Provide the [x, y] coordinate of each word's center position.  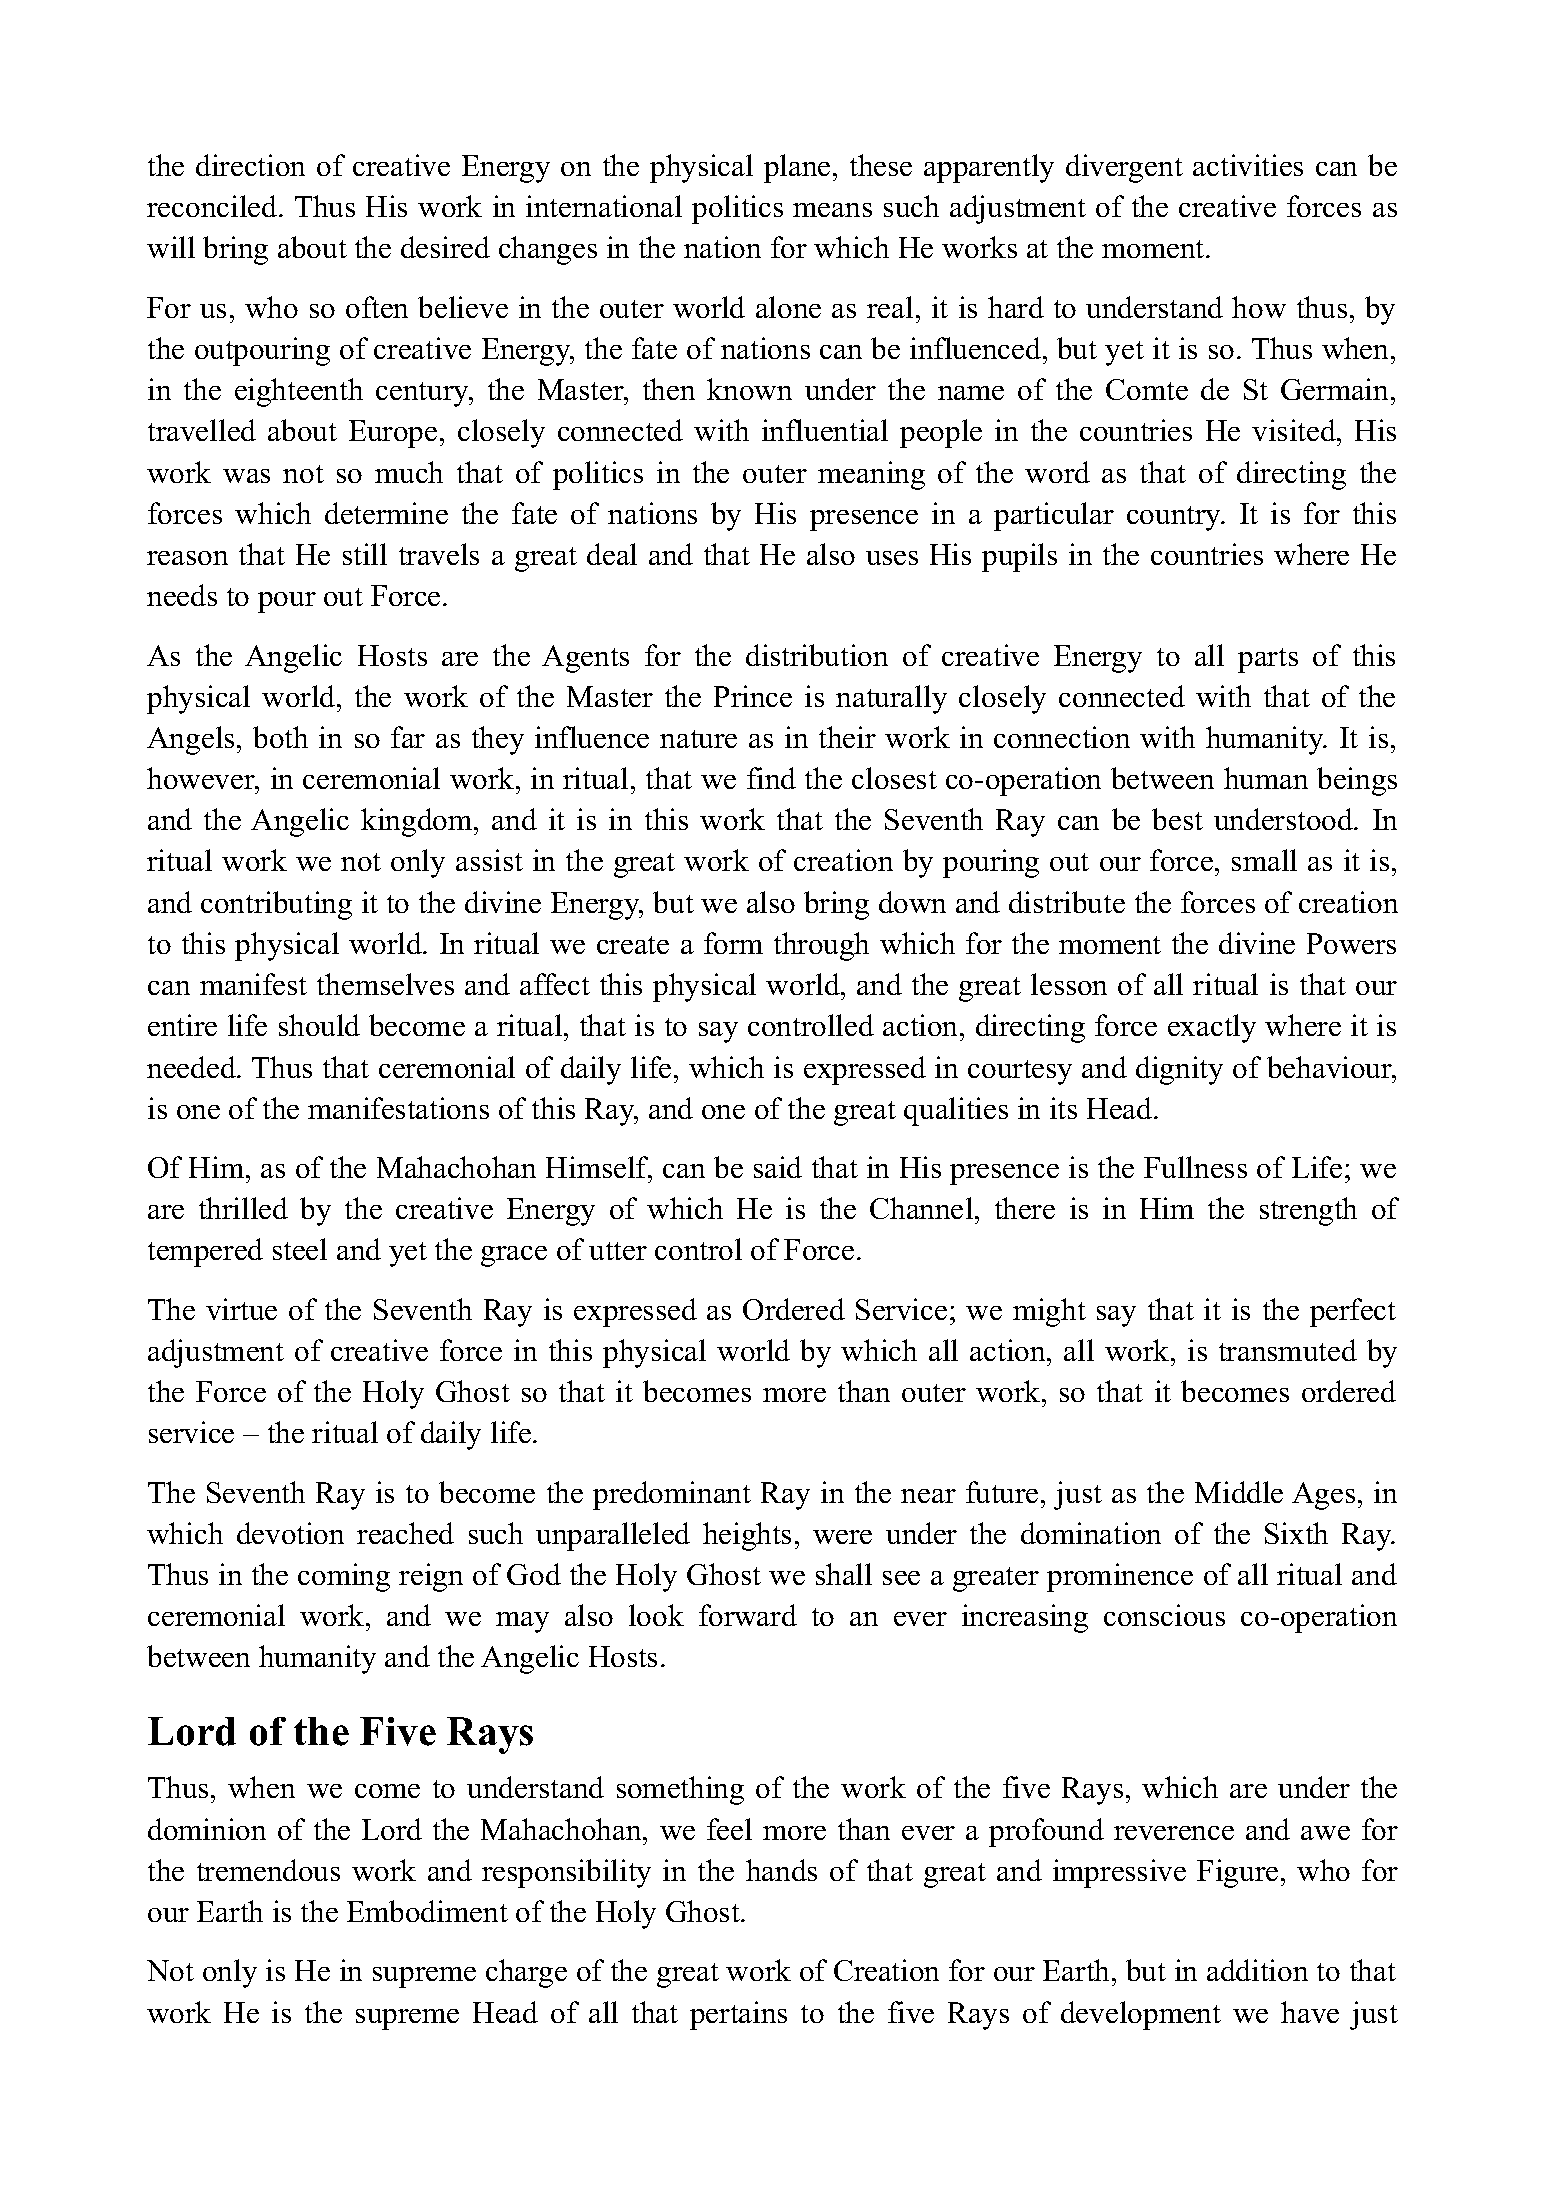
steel [300, 1249]
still [365, 554]
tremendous [268, 1870]
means [832, 210]
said [778, 1167]
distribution [817, 655]
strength [1308, 1211]
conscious [1164, 1615]
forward [748, 1615]
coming [344, 1577]
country [1175, 518]
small [1264, 860]
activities [1248, 165]
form [733, 943]
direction [250, 165]
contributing [276, 905]
